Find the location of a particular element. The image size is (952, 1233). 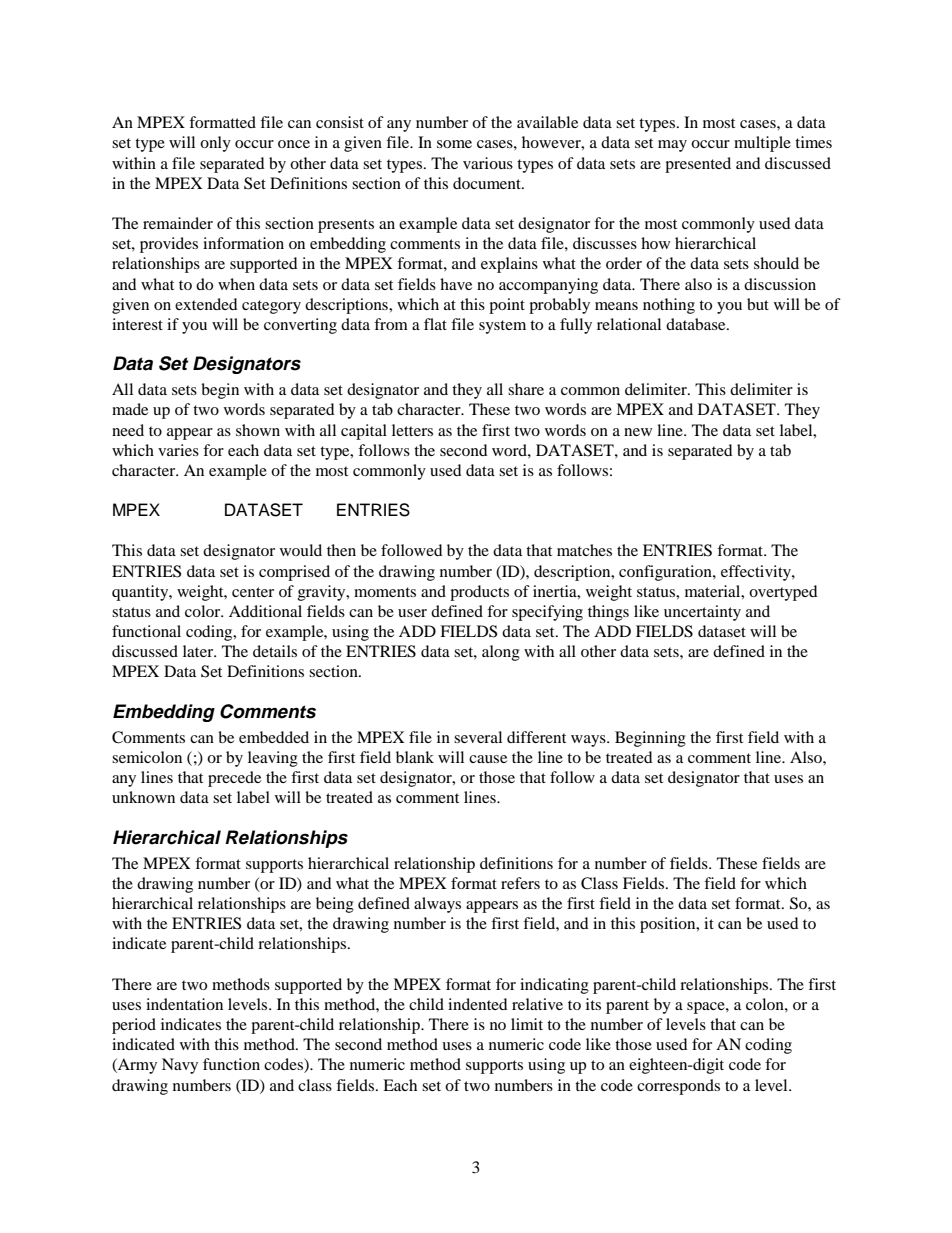

indented is located at coordinates (478, 1004).
